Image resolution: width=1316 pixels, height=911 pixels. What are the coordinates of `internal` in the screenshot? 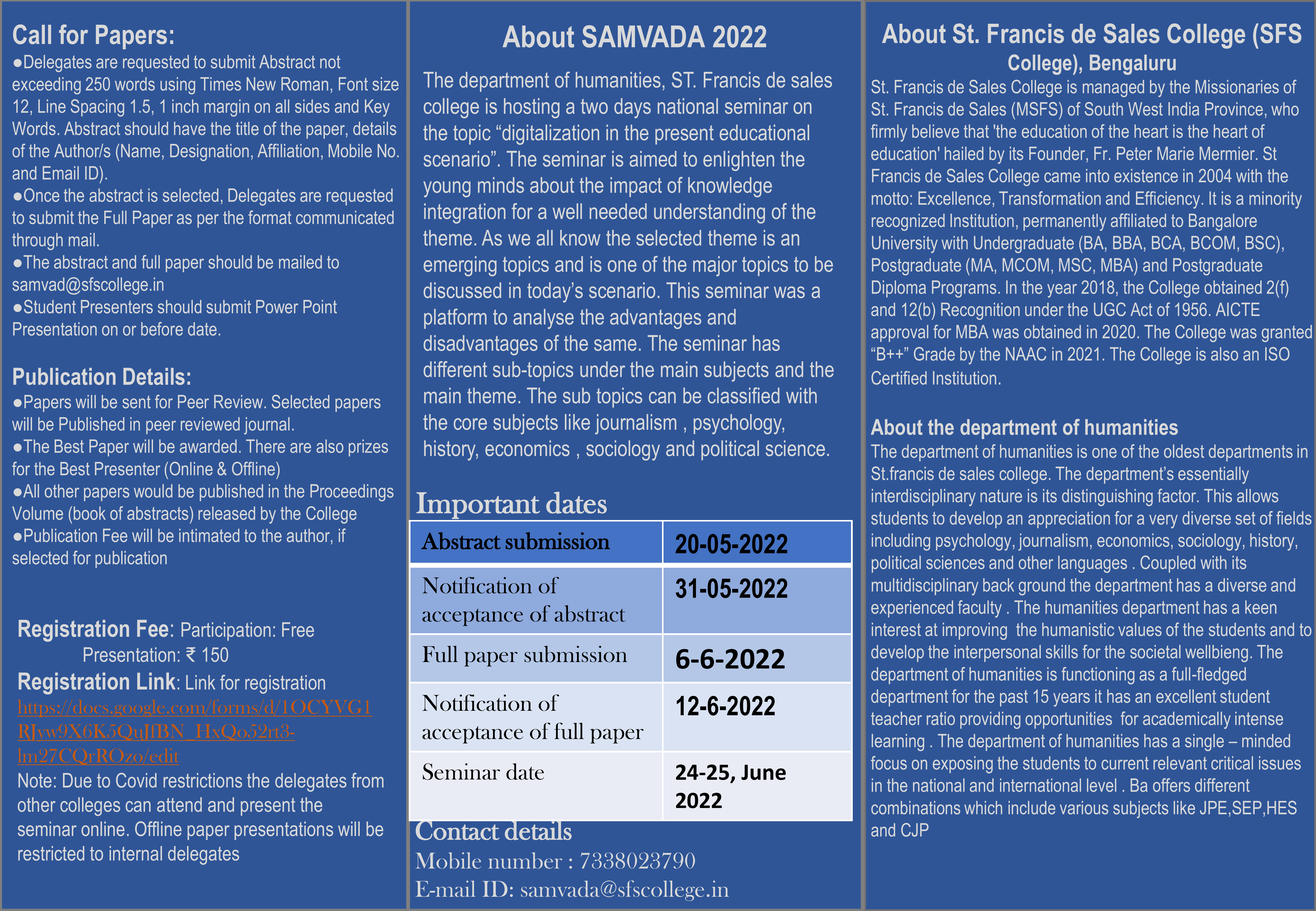 It's located at (135, 853).
